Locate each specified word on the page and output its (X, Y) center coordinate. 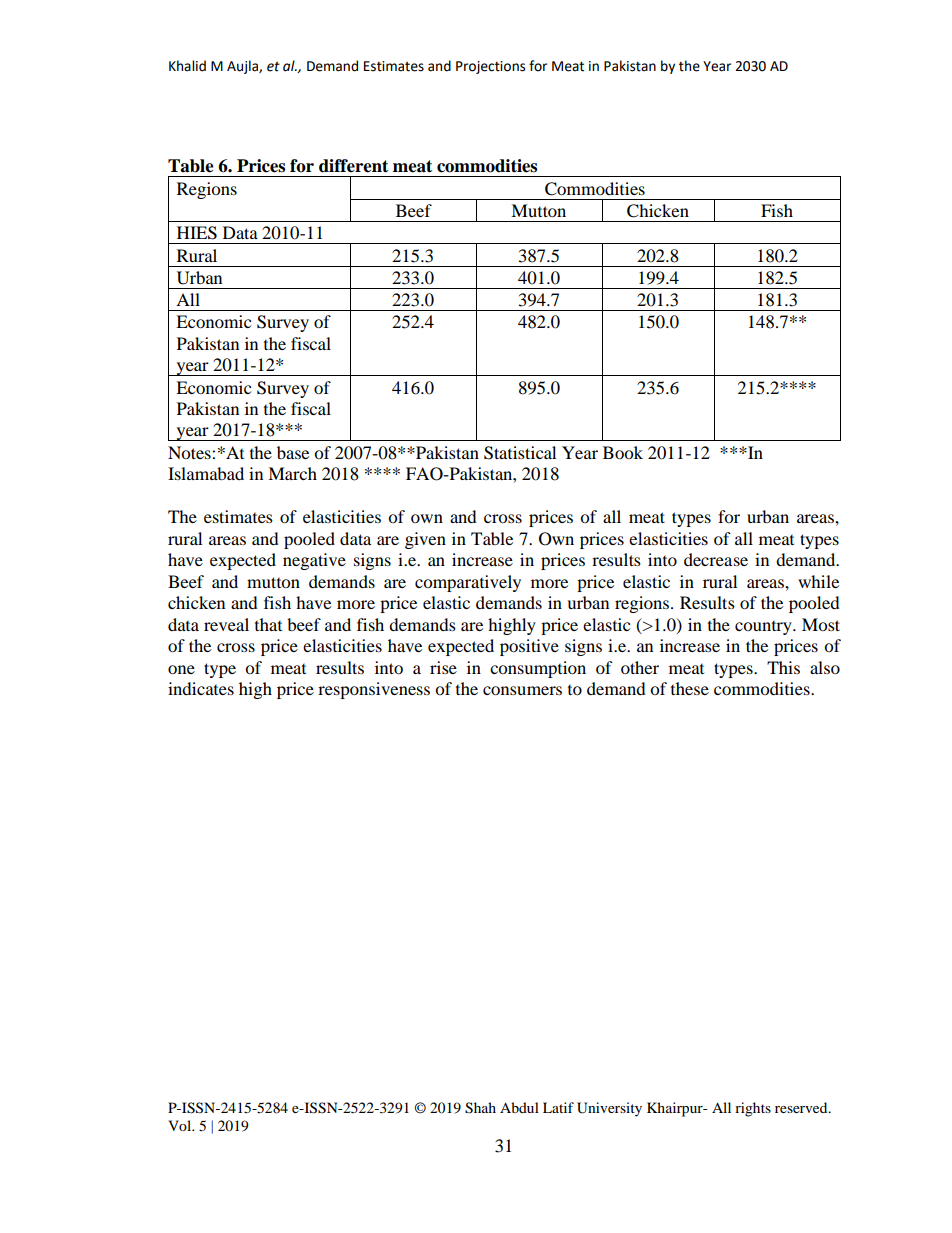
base (293, 452)
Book (623, 452)
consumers (522, 690)
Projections (490, 67)
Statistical (520, 453)
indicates (201, 688)
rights (753, 1109)
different (353, 166)
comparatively (468, 583)
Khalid (187, 66)
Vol (181, 1125)
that (268, 624)
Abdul (519, 1107)
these (690, 688)
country (764, 628)
